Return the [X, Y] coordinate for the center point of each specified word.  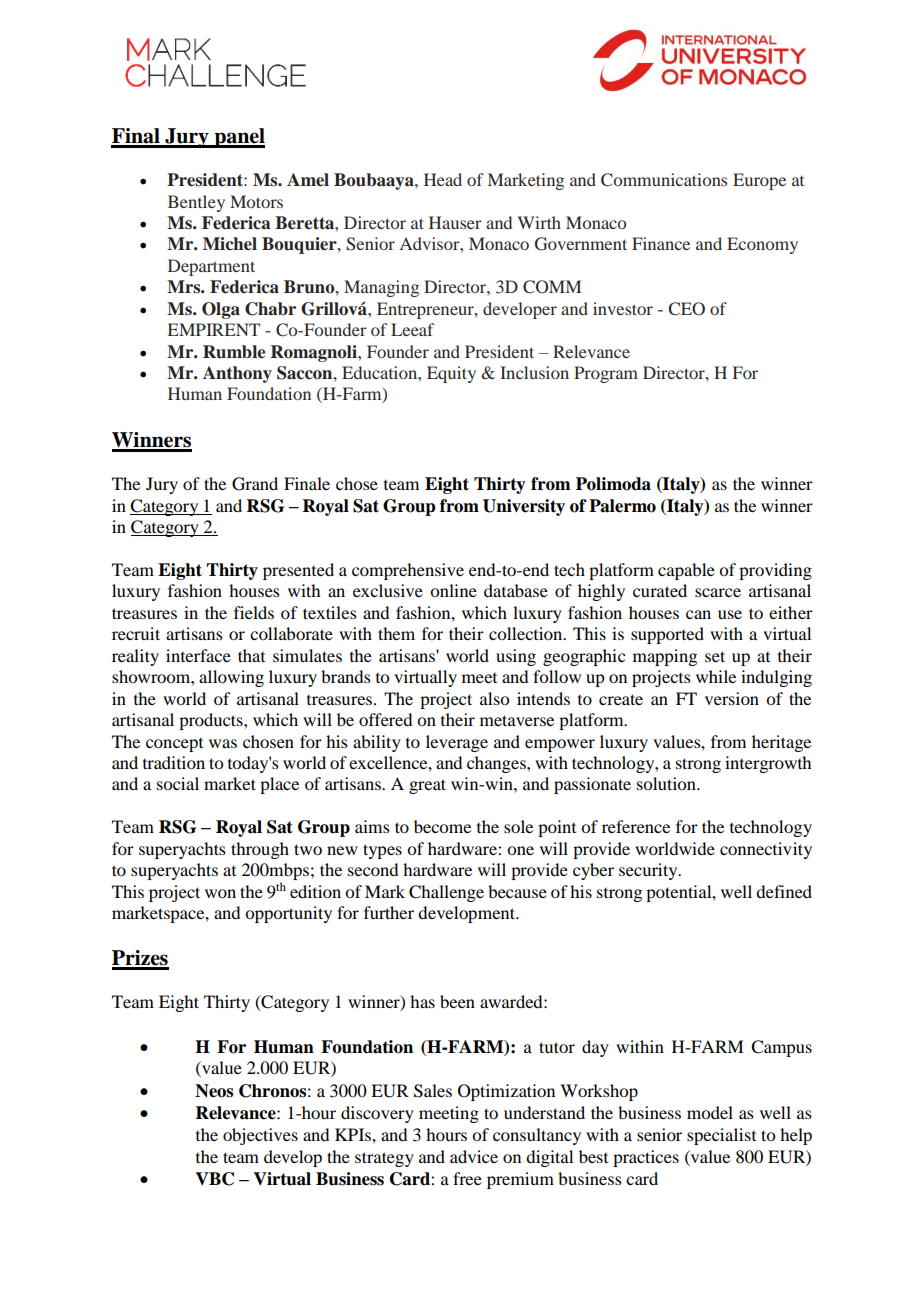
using [516, 657]
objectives [260, 1136]
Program [606, 374]
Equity [451, 374]
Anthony [237, 374]
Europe [759, 181]
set [715, 656]
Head [443, 179]
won [220, 893]
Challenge [446, 893]
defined [784, 891]
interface [198, 655]
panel [239, 138]
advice [474, 1156]
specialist [721, 1136]
